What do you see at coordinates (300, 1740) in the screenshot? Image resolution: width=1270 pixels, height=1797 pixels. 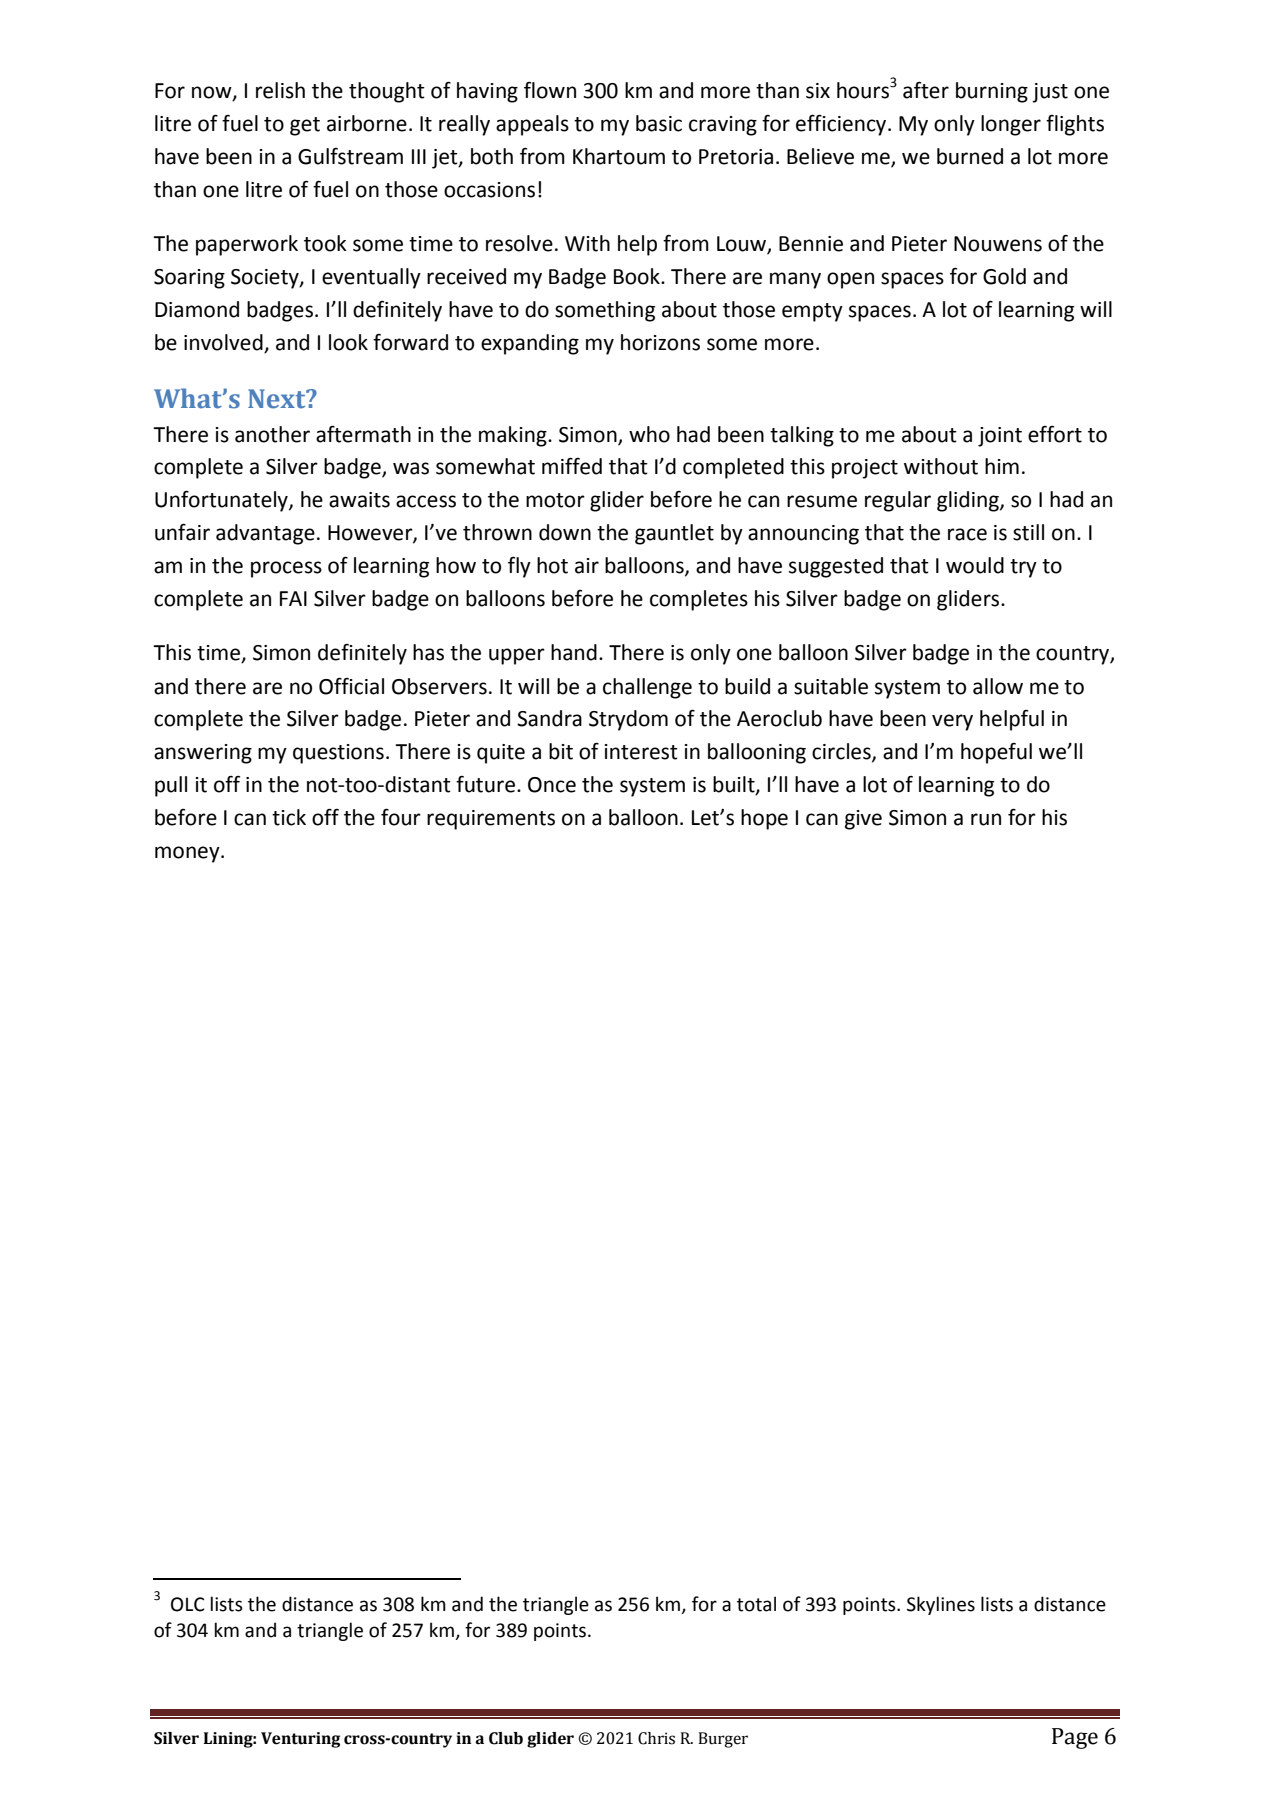 I see `Venturing` at bounding box center [300, 1740].
